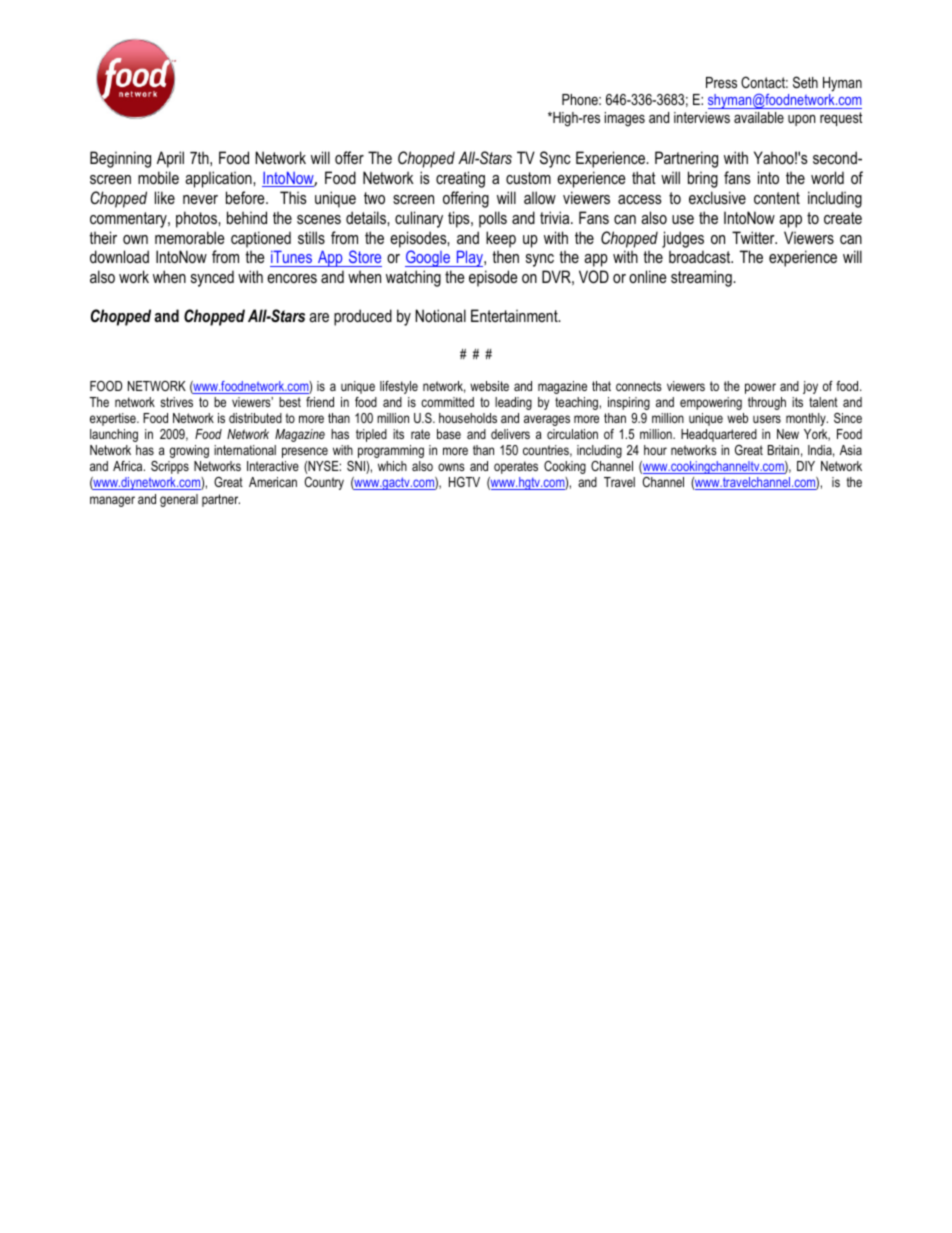 This screenshot has height=1233, width=952. I want to click on strives, so click(176, 402).
